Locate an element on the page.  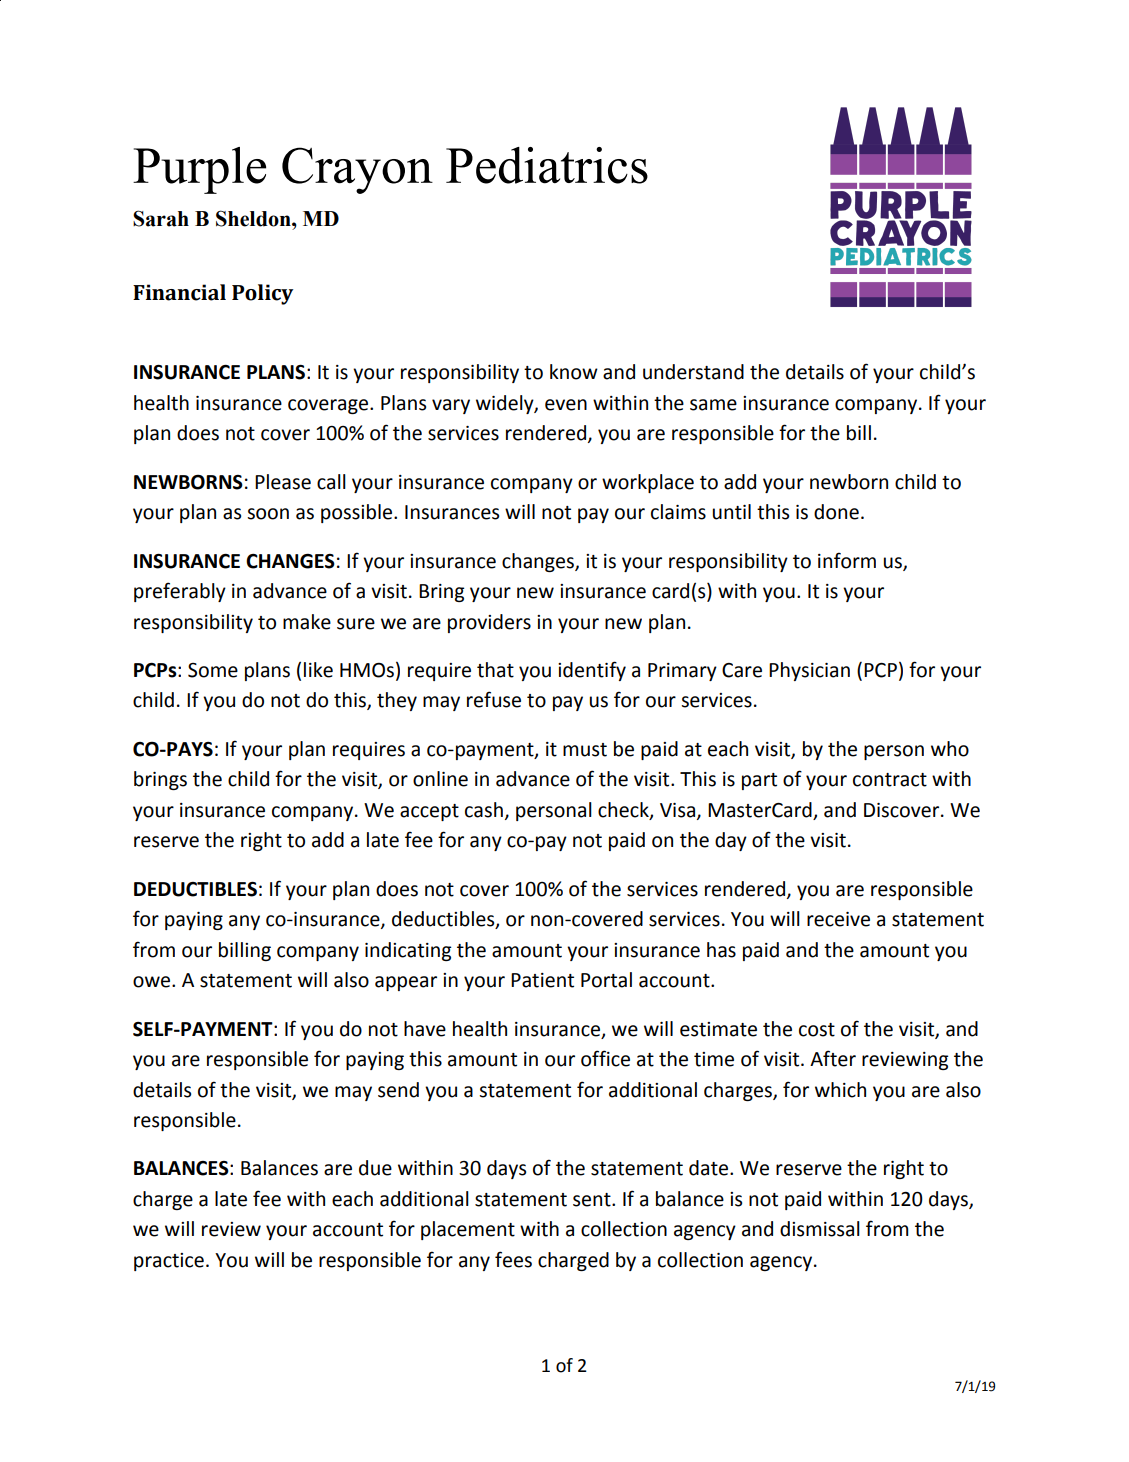
dismissal is located at coordinates (820, 1229).
